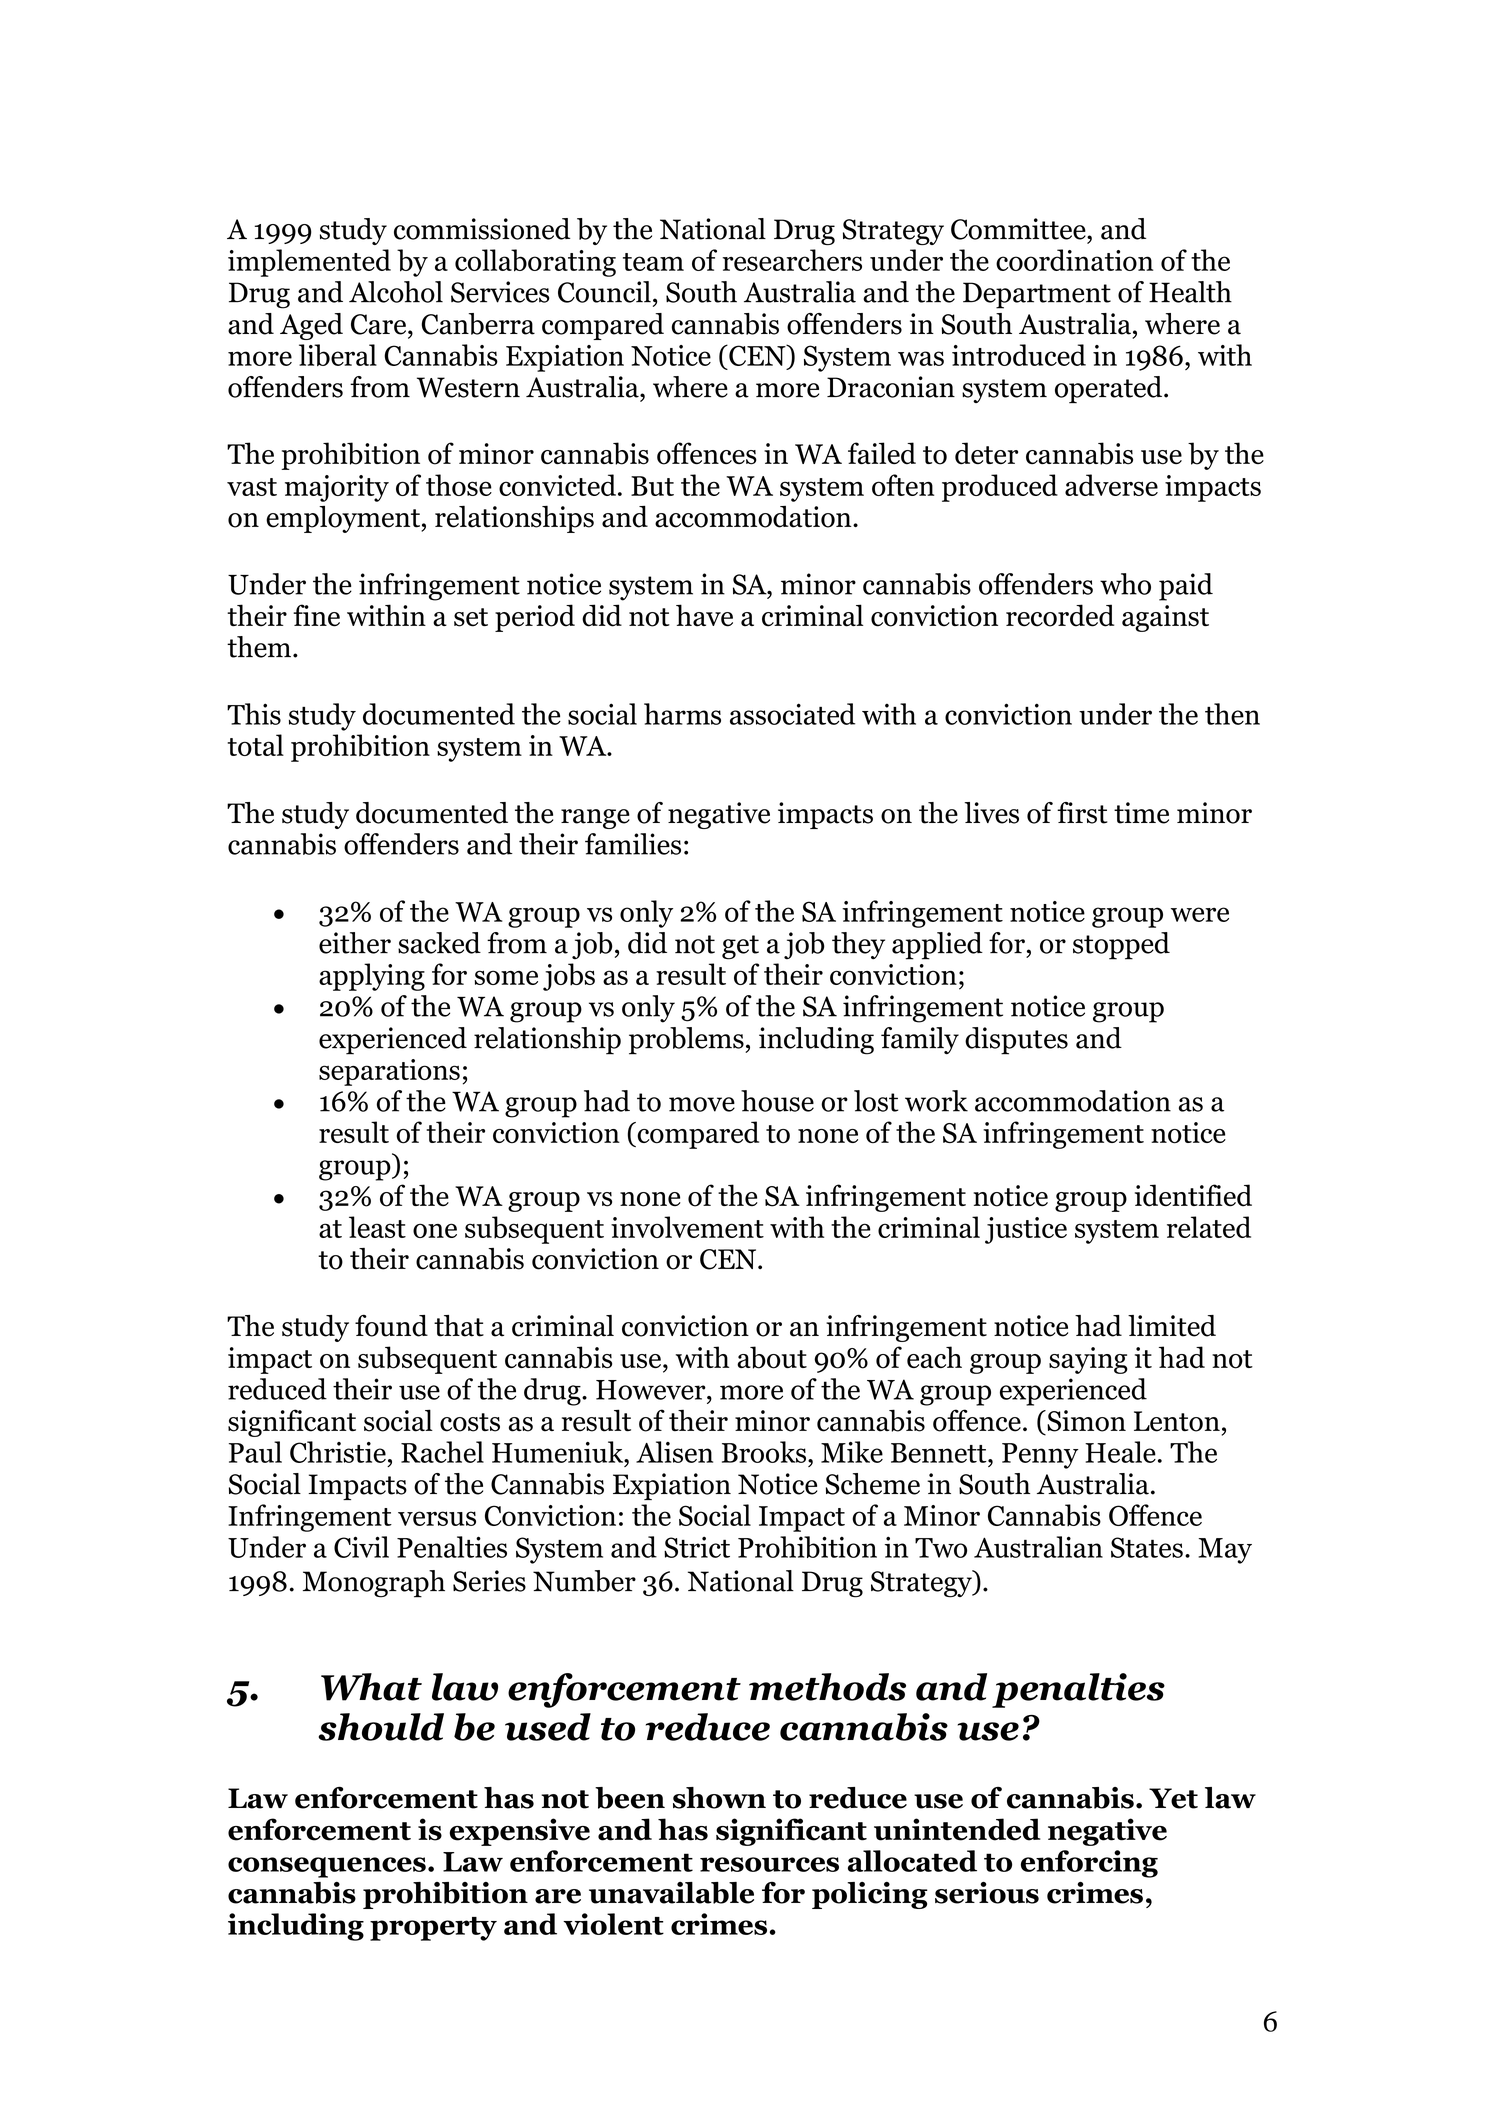 The height and width of the screenshot is (2128, 1505). Describe the element at coordinates (792, 260) in the screenshot. I see `researchers` at that location.
